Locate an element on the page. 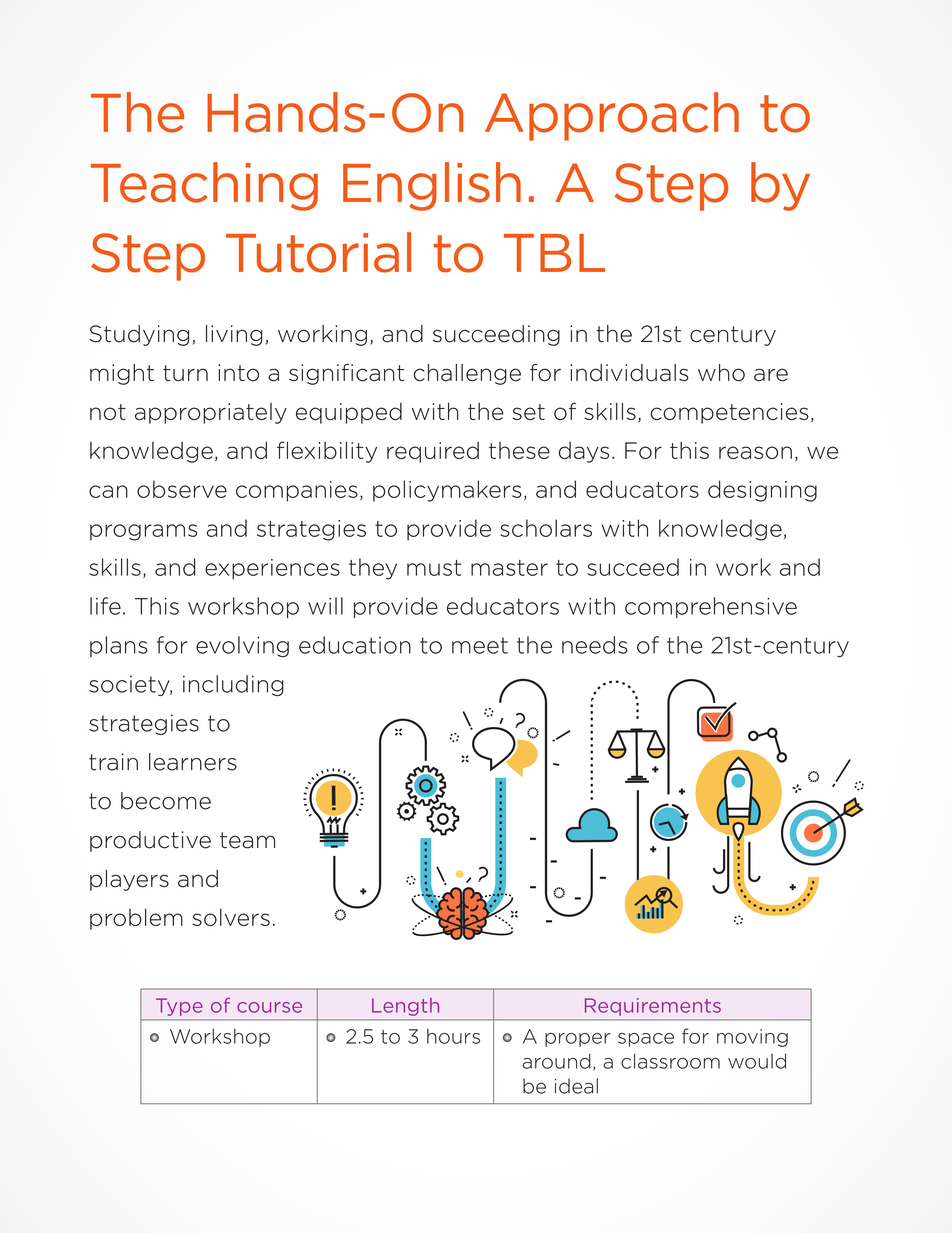 Image resolution: width=952 pixels, height=1233 pixels. comprehensive is located at coordinates (711, 607).
